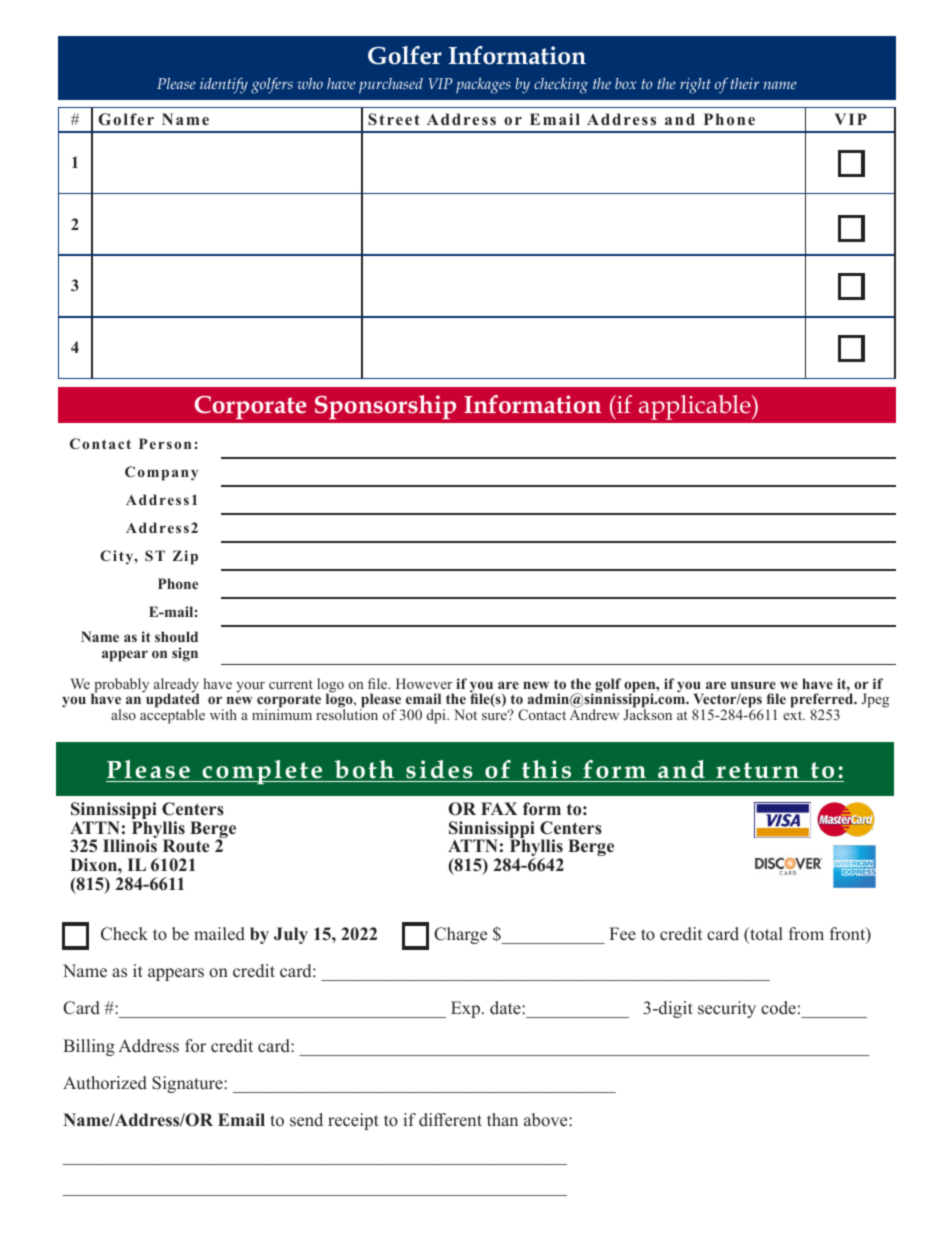  What do you see at coordinates (499, 808) in the document?
I see `FAX` at bounding box center [499, 808].
